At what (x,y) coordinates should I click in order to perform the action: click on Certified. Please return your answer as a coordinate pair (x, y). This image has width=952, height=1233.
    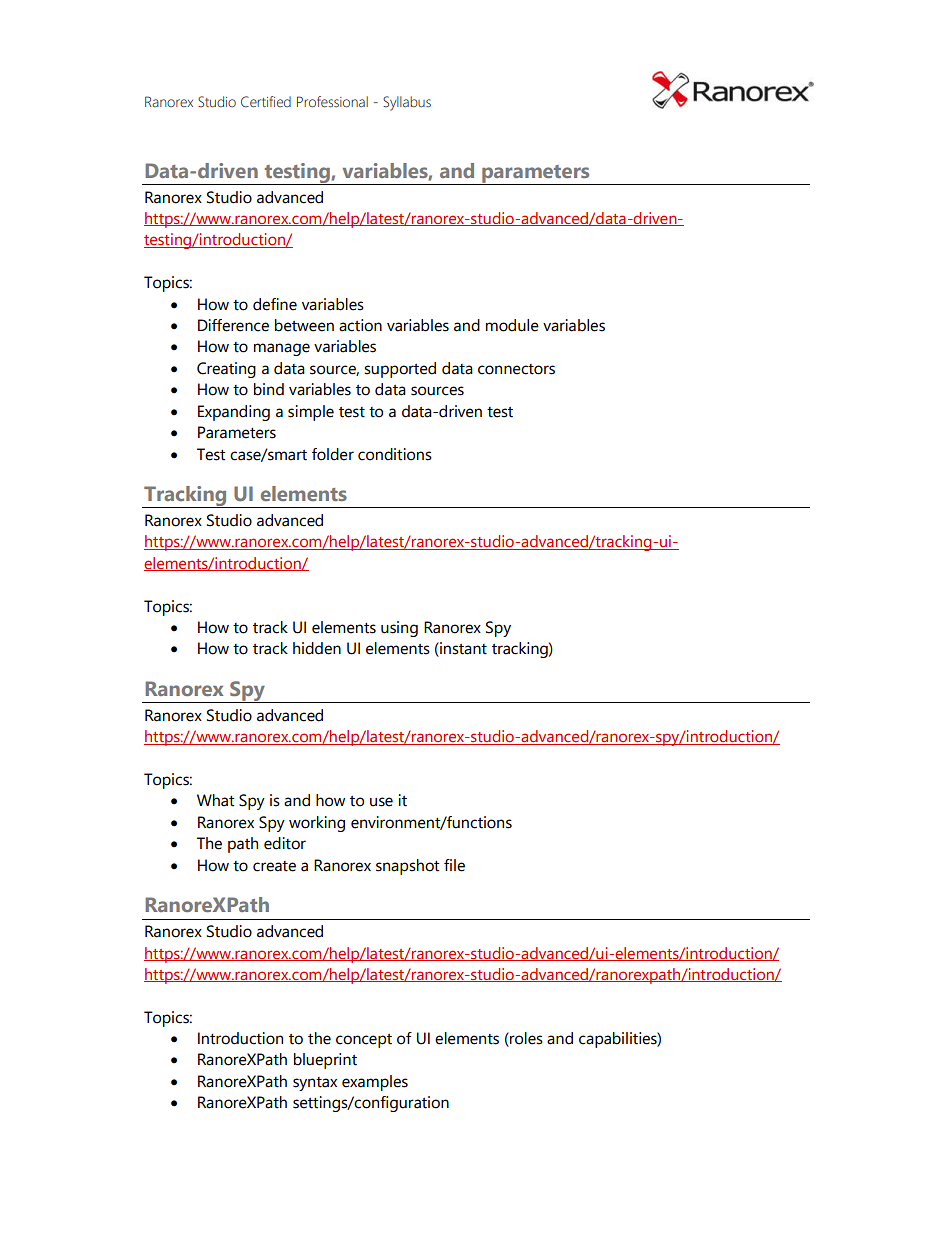
    Looking at the image, I should click on (266, 102).
